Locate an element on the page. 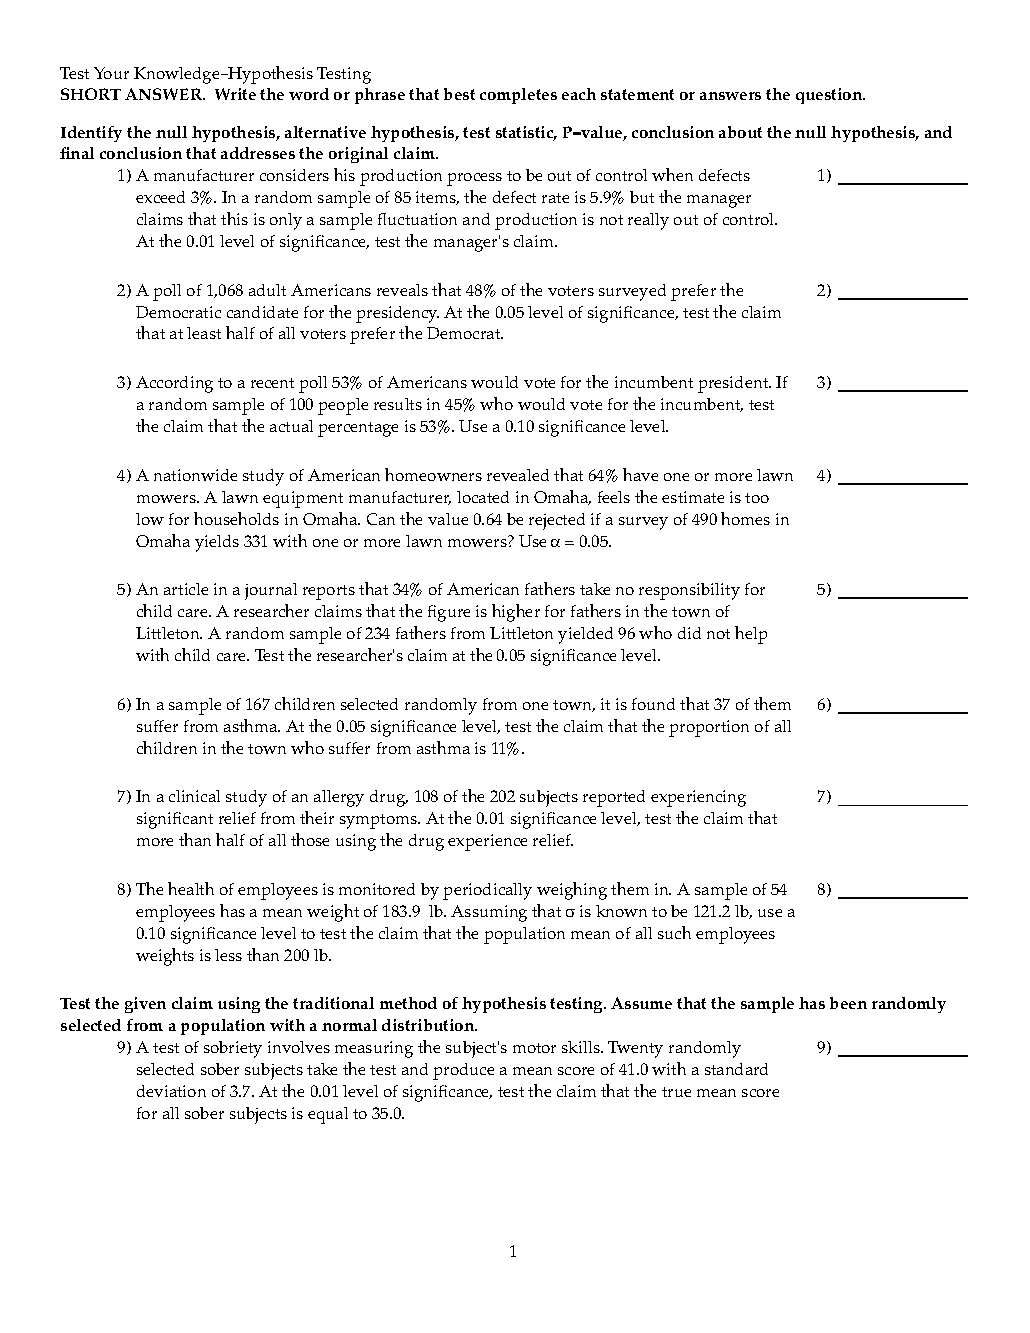  clinical is located at coordinates (194, 796).
